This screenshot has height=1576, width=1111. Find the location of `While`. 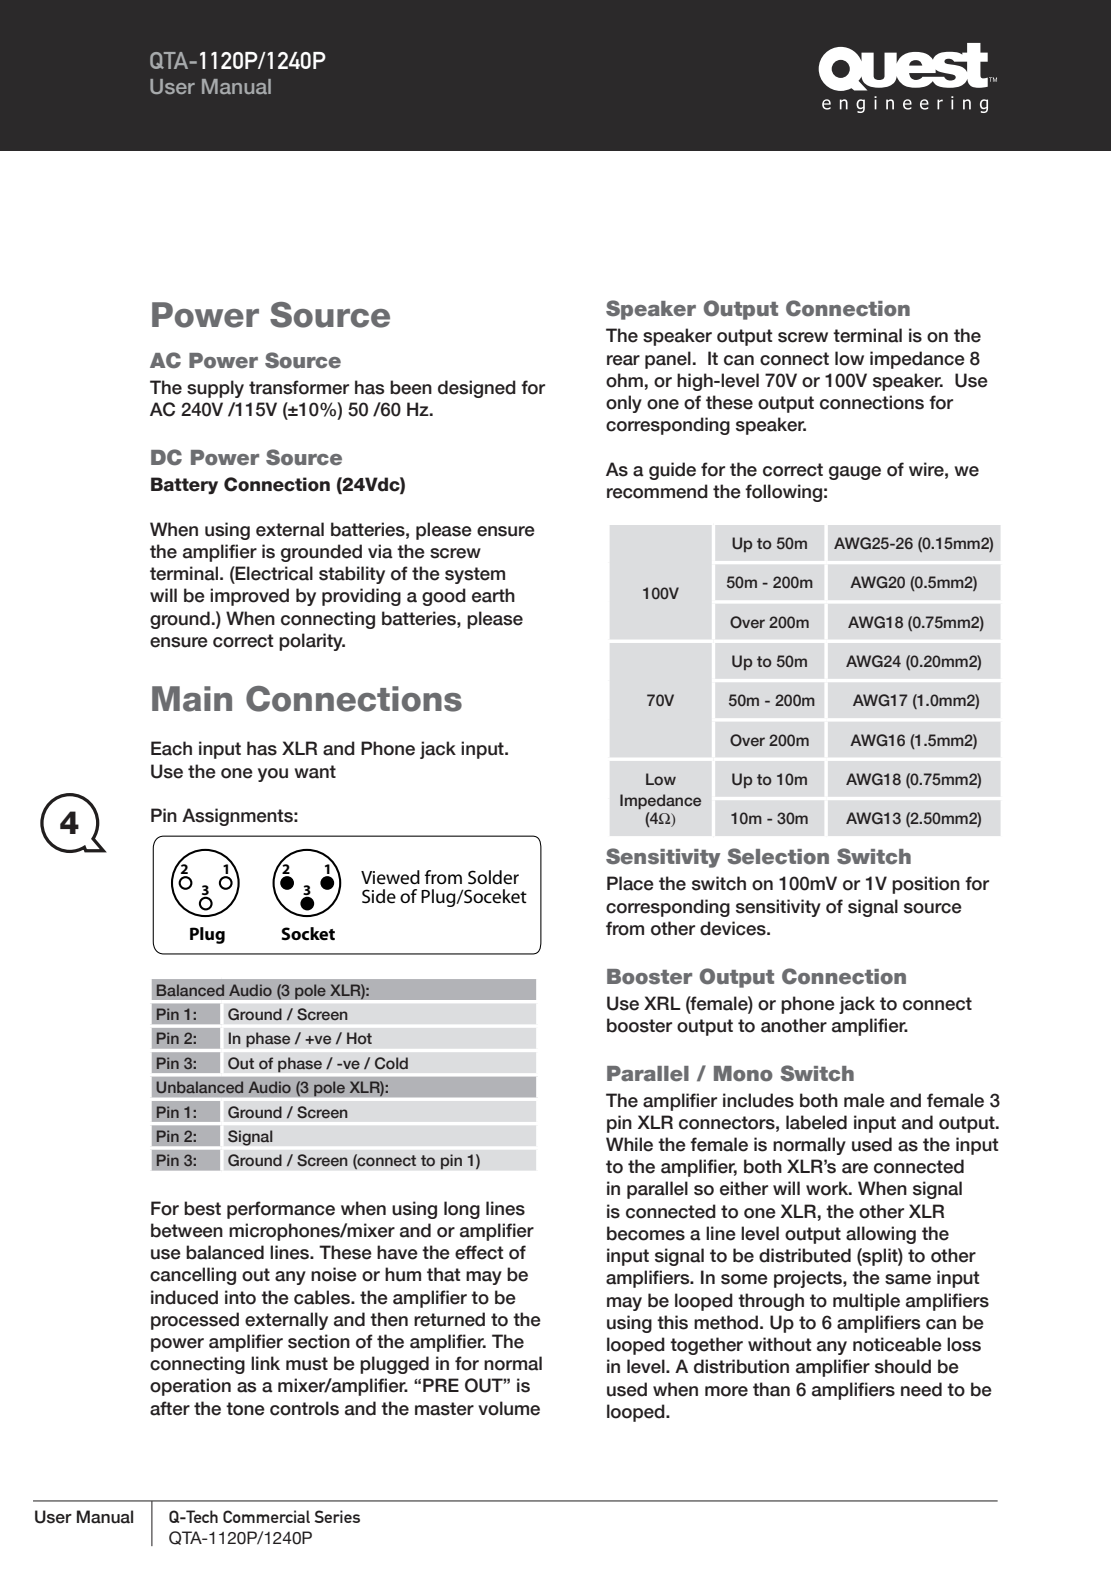

While is located at coordinates (629, 1144).
